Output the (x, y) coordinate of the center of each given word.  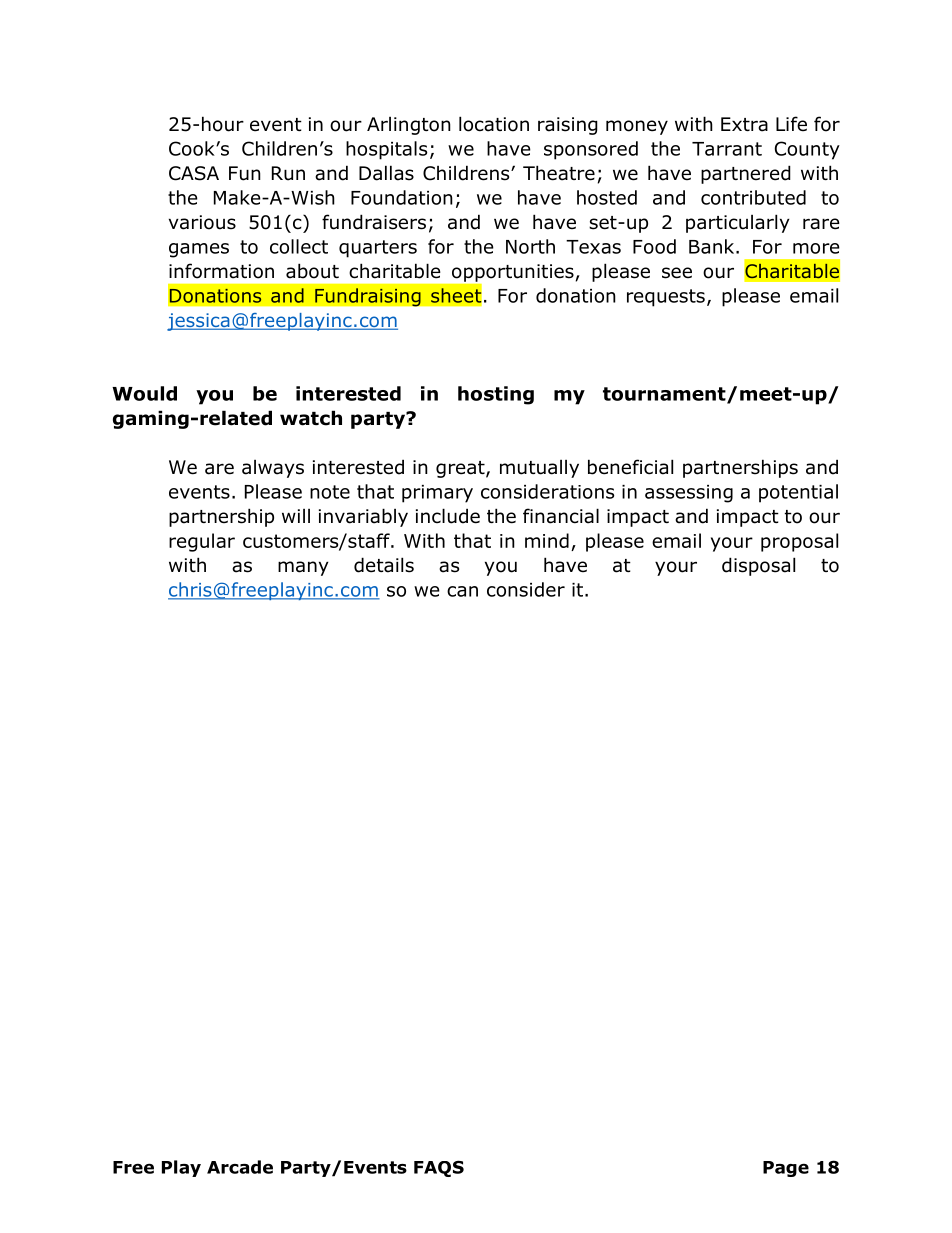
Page (786, 1169)
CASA (194, 173)
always (273, 469)
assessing (689, 494)
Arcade (240, 1167)
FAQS (439, 1168)
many (303, 568)
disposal (758, 566)
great (461, 469)
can (462, 591)
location (494, 124)
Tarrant (727, 149)
